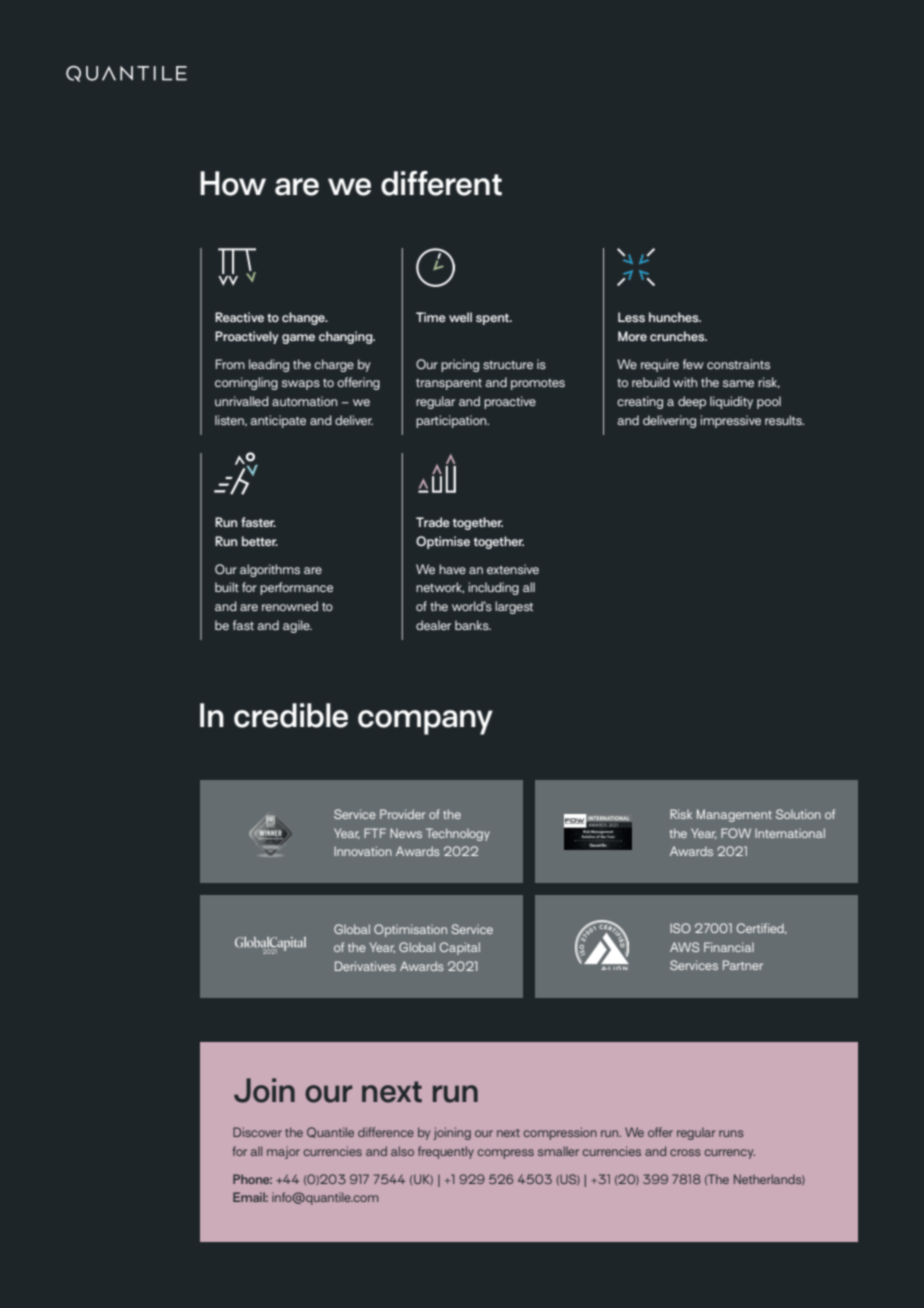 The width and height of the page is (924, 1308). Describe the element at coordinates (513, 569) in the page. I see `extensive` at that location.
